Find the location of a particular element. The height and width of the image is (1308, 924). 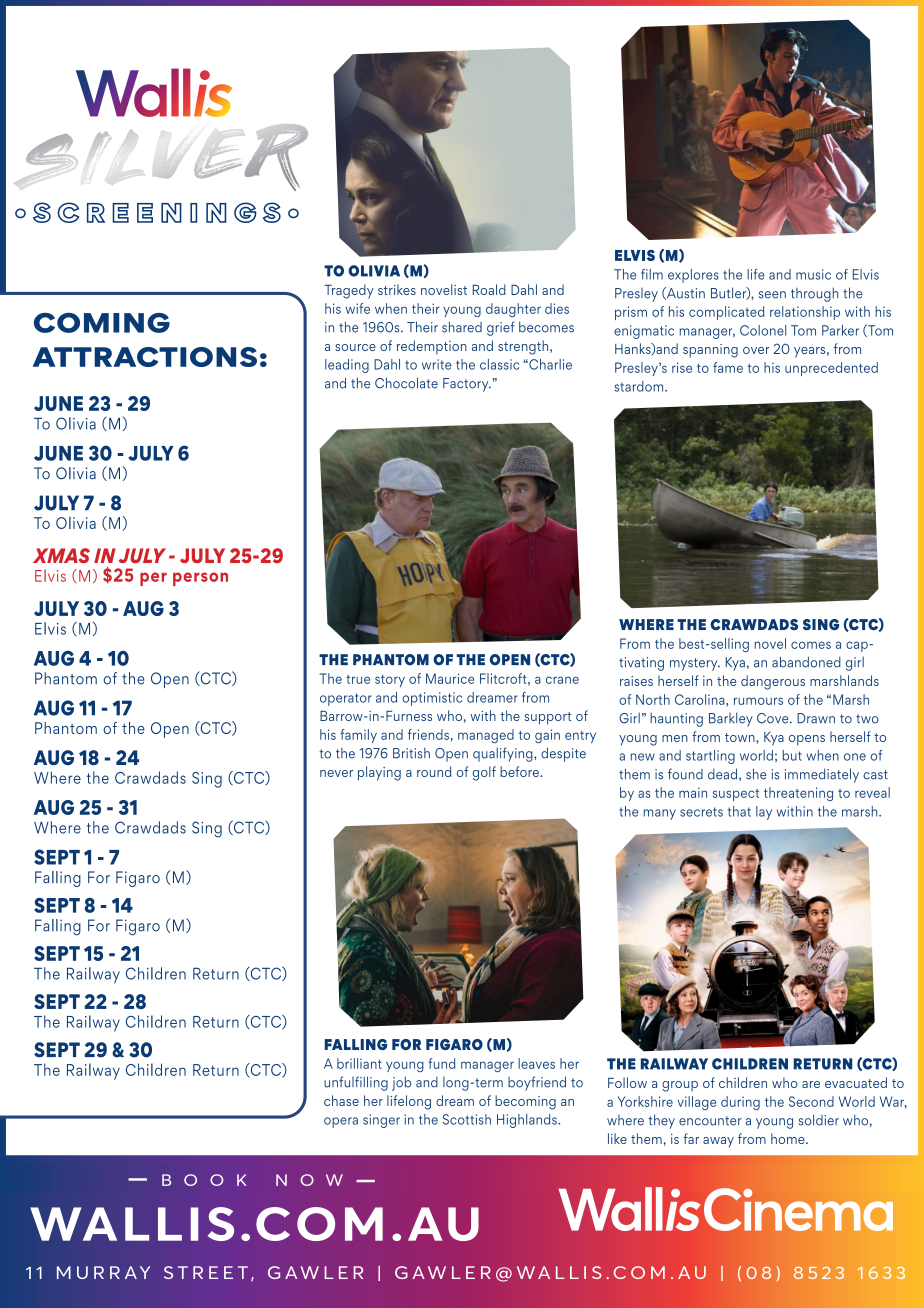

Roald is located at coordinates (489, 289).
